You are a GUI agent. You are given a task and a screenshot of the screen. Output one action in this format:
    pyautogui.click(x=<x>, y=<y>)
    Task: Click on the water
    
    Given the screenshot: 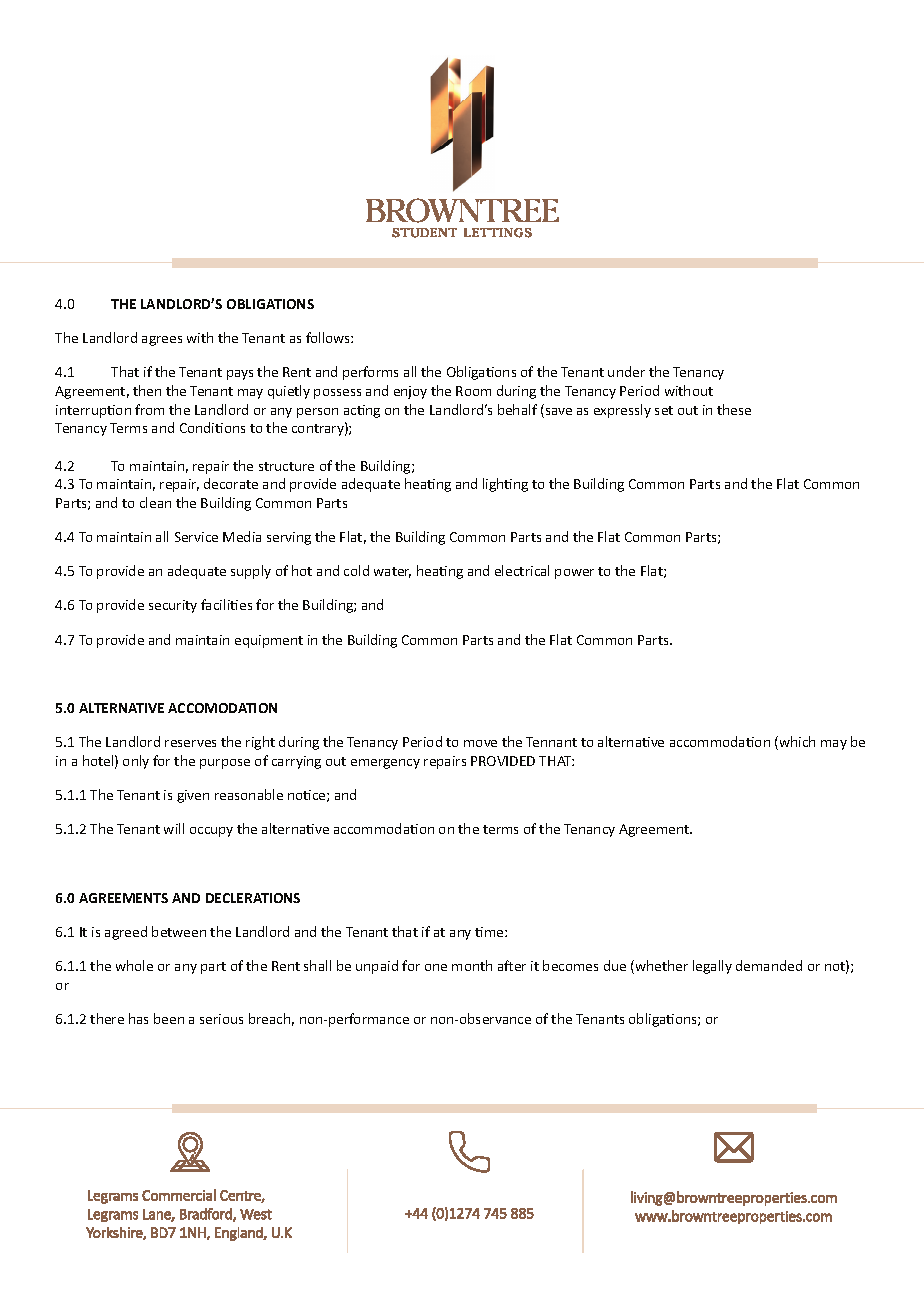 What is the action you would take?
    pyautogui.click(x=392, y=572)
